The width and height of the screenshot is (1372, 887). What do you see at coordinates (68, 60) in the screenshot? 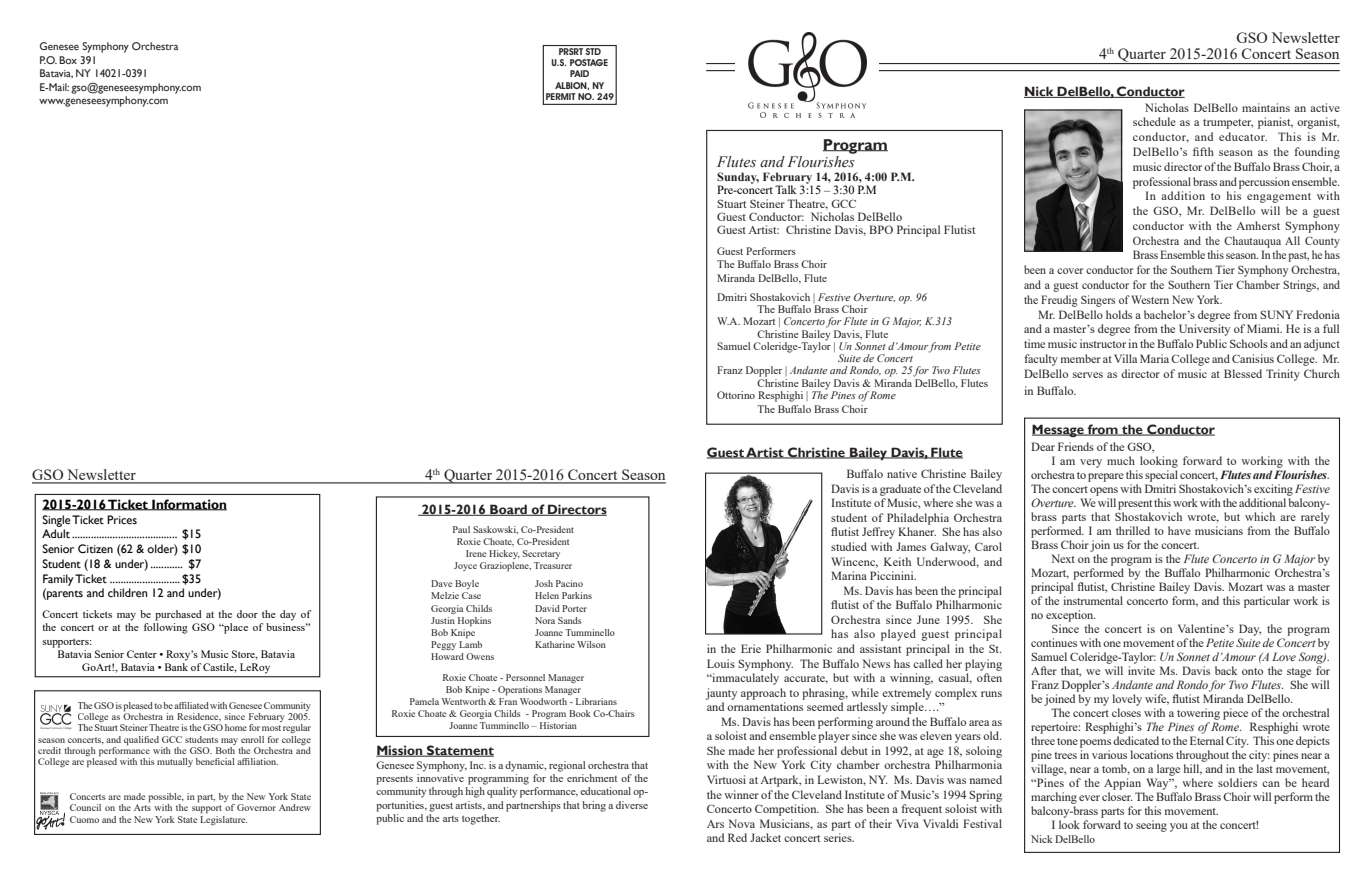
I see `Box` at bounding box center [68, 60].
